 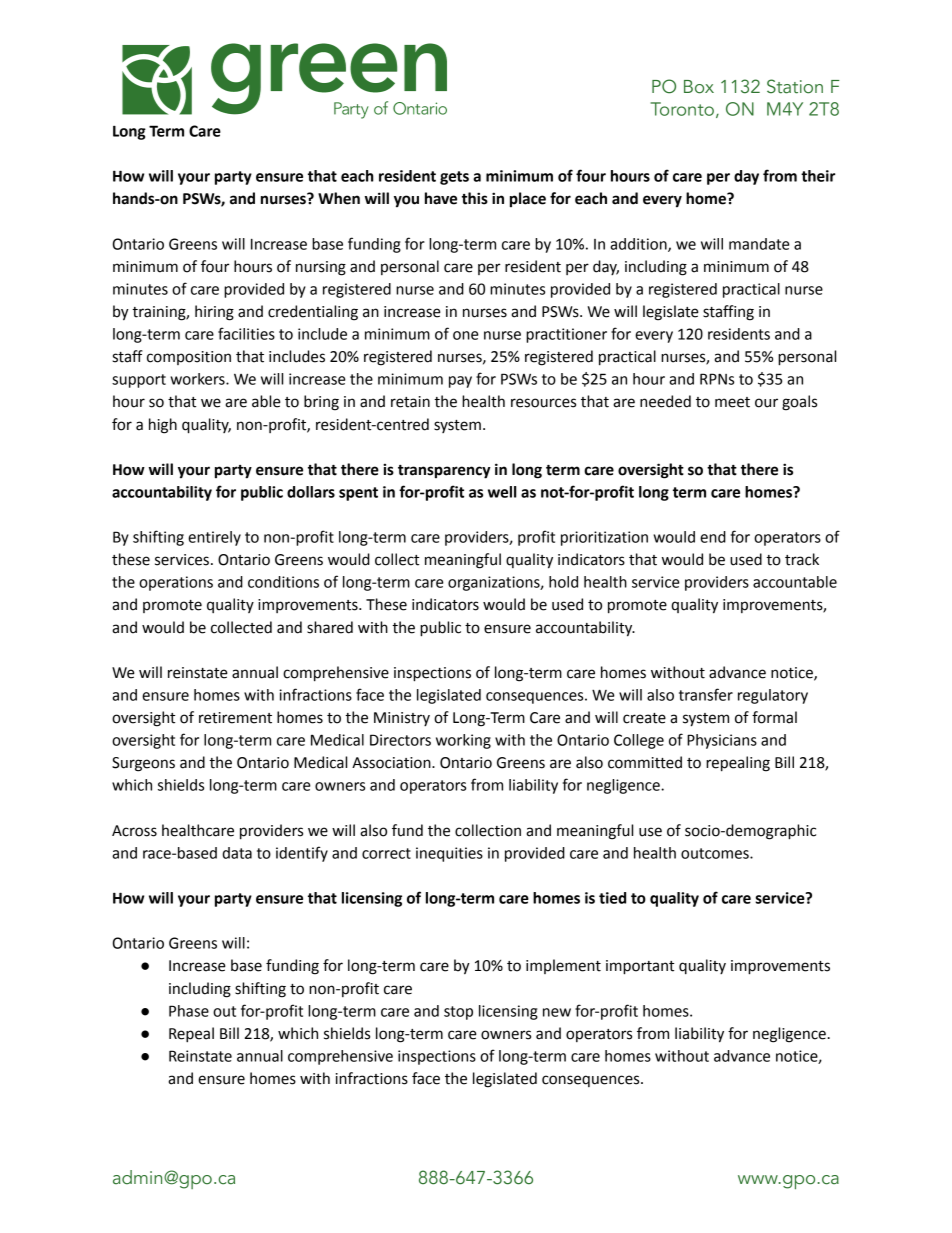 I want to click on well, so click(x=502, y=492).
